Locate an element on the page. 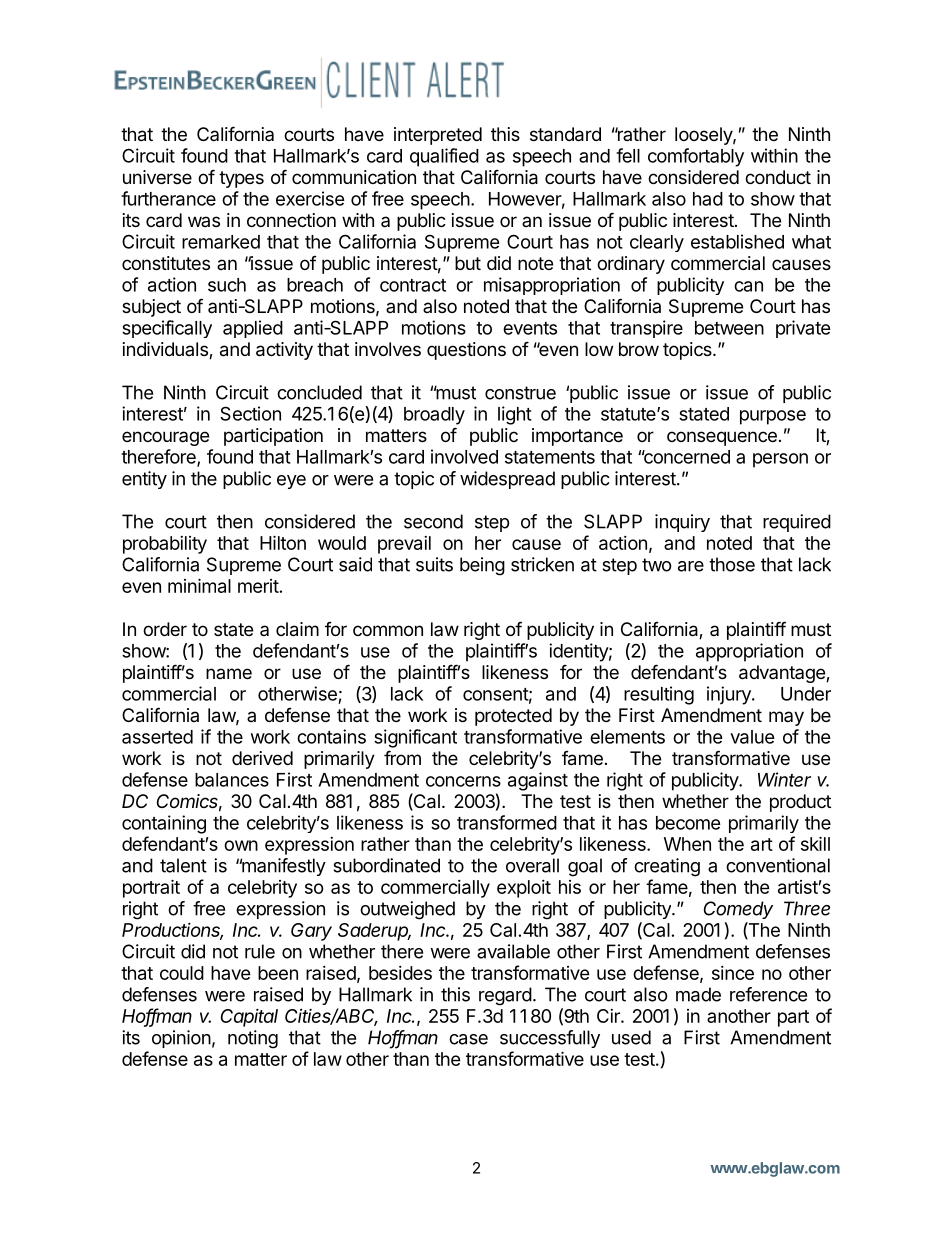 The image size is (952, 1233). value is located at coordinates (752, 737).
